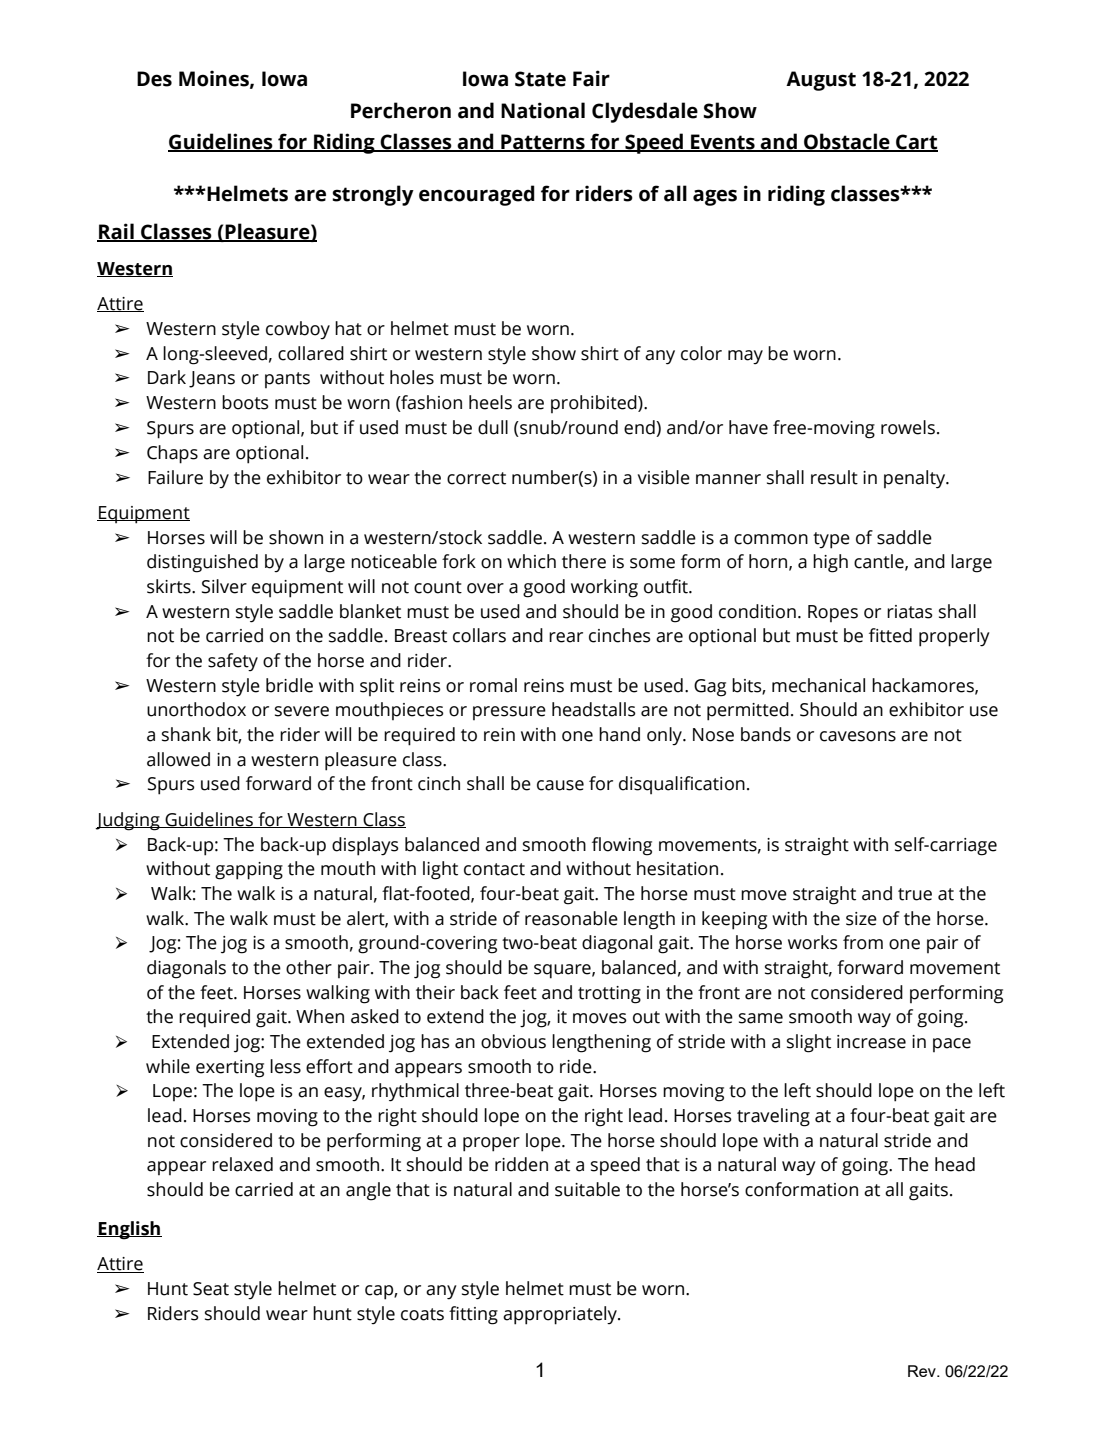 This screenshot has width=1106, height=1431. Describe the element at coordinates (245, 402) in the screenshot. I see `boots` at that location.
